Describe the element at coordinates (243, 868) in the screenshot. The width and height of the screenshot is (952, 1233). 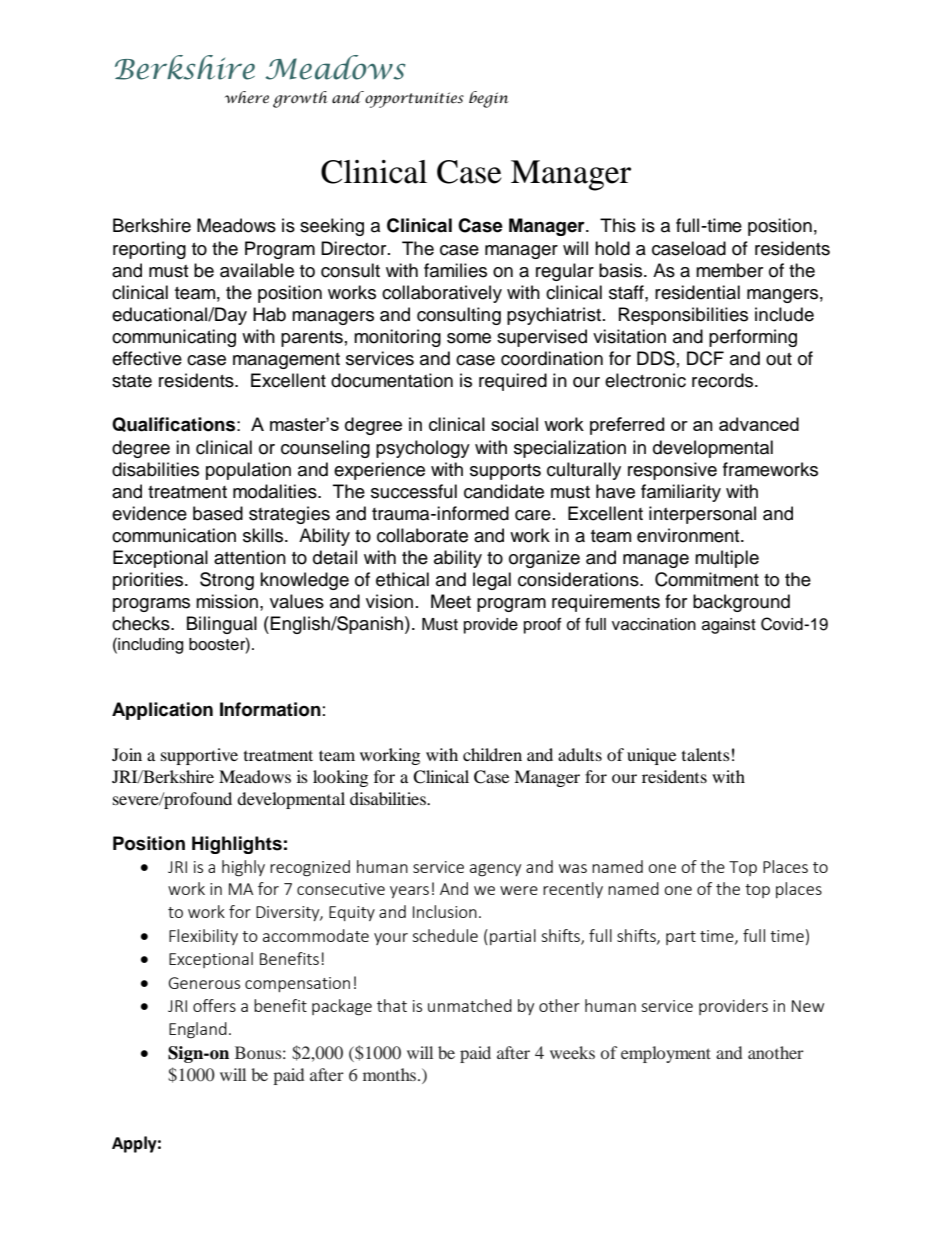
I see `highly` at that location.
